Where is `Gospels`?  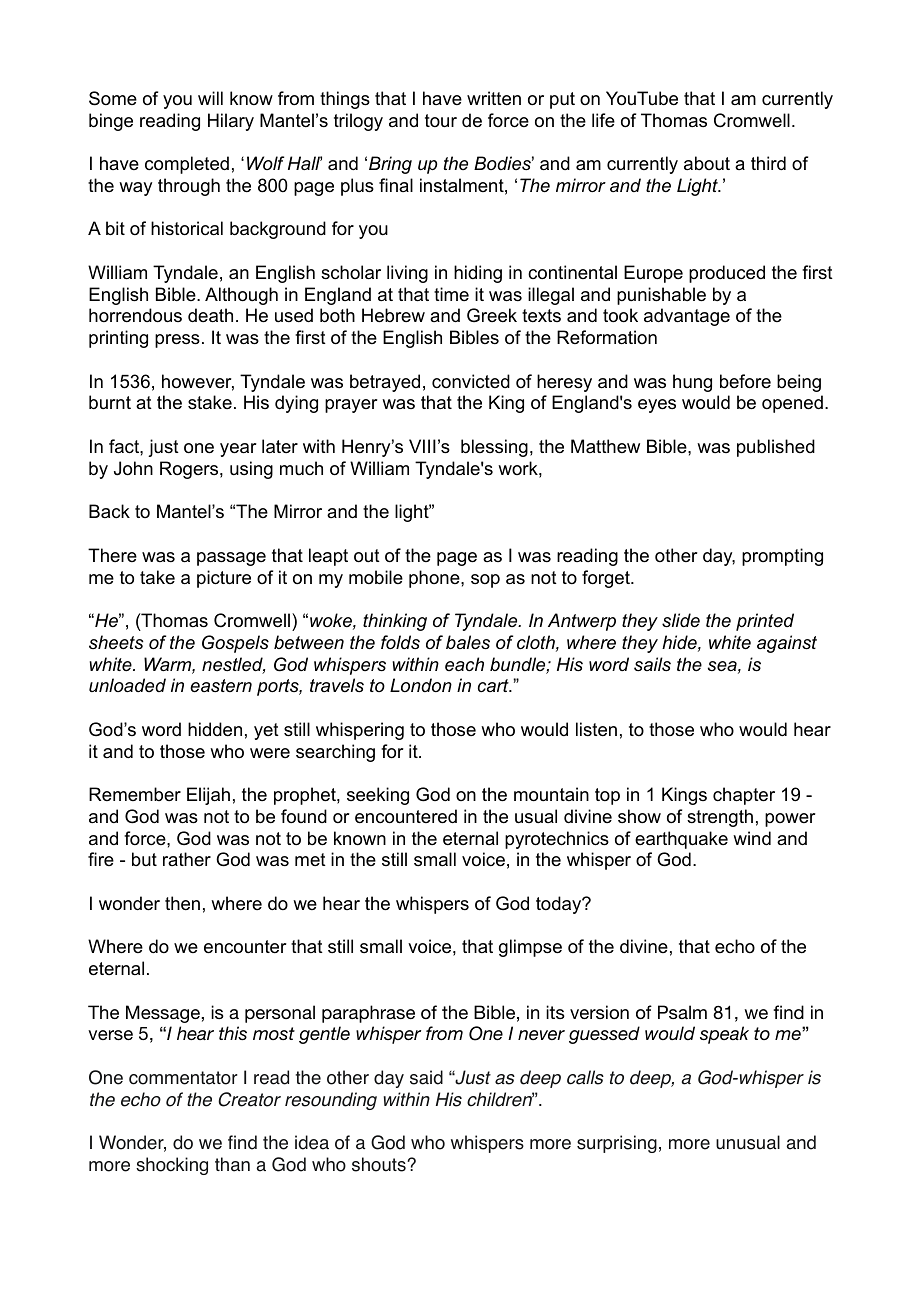 Gospels is located at coordinates (235, 644).
